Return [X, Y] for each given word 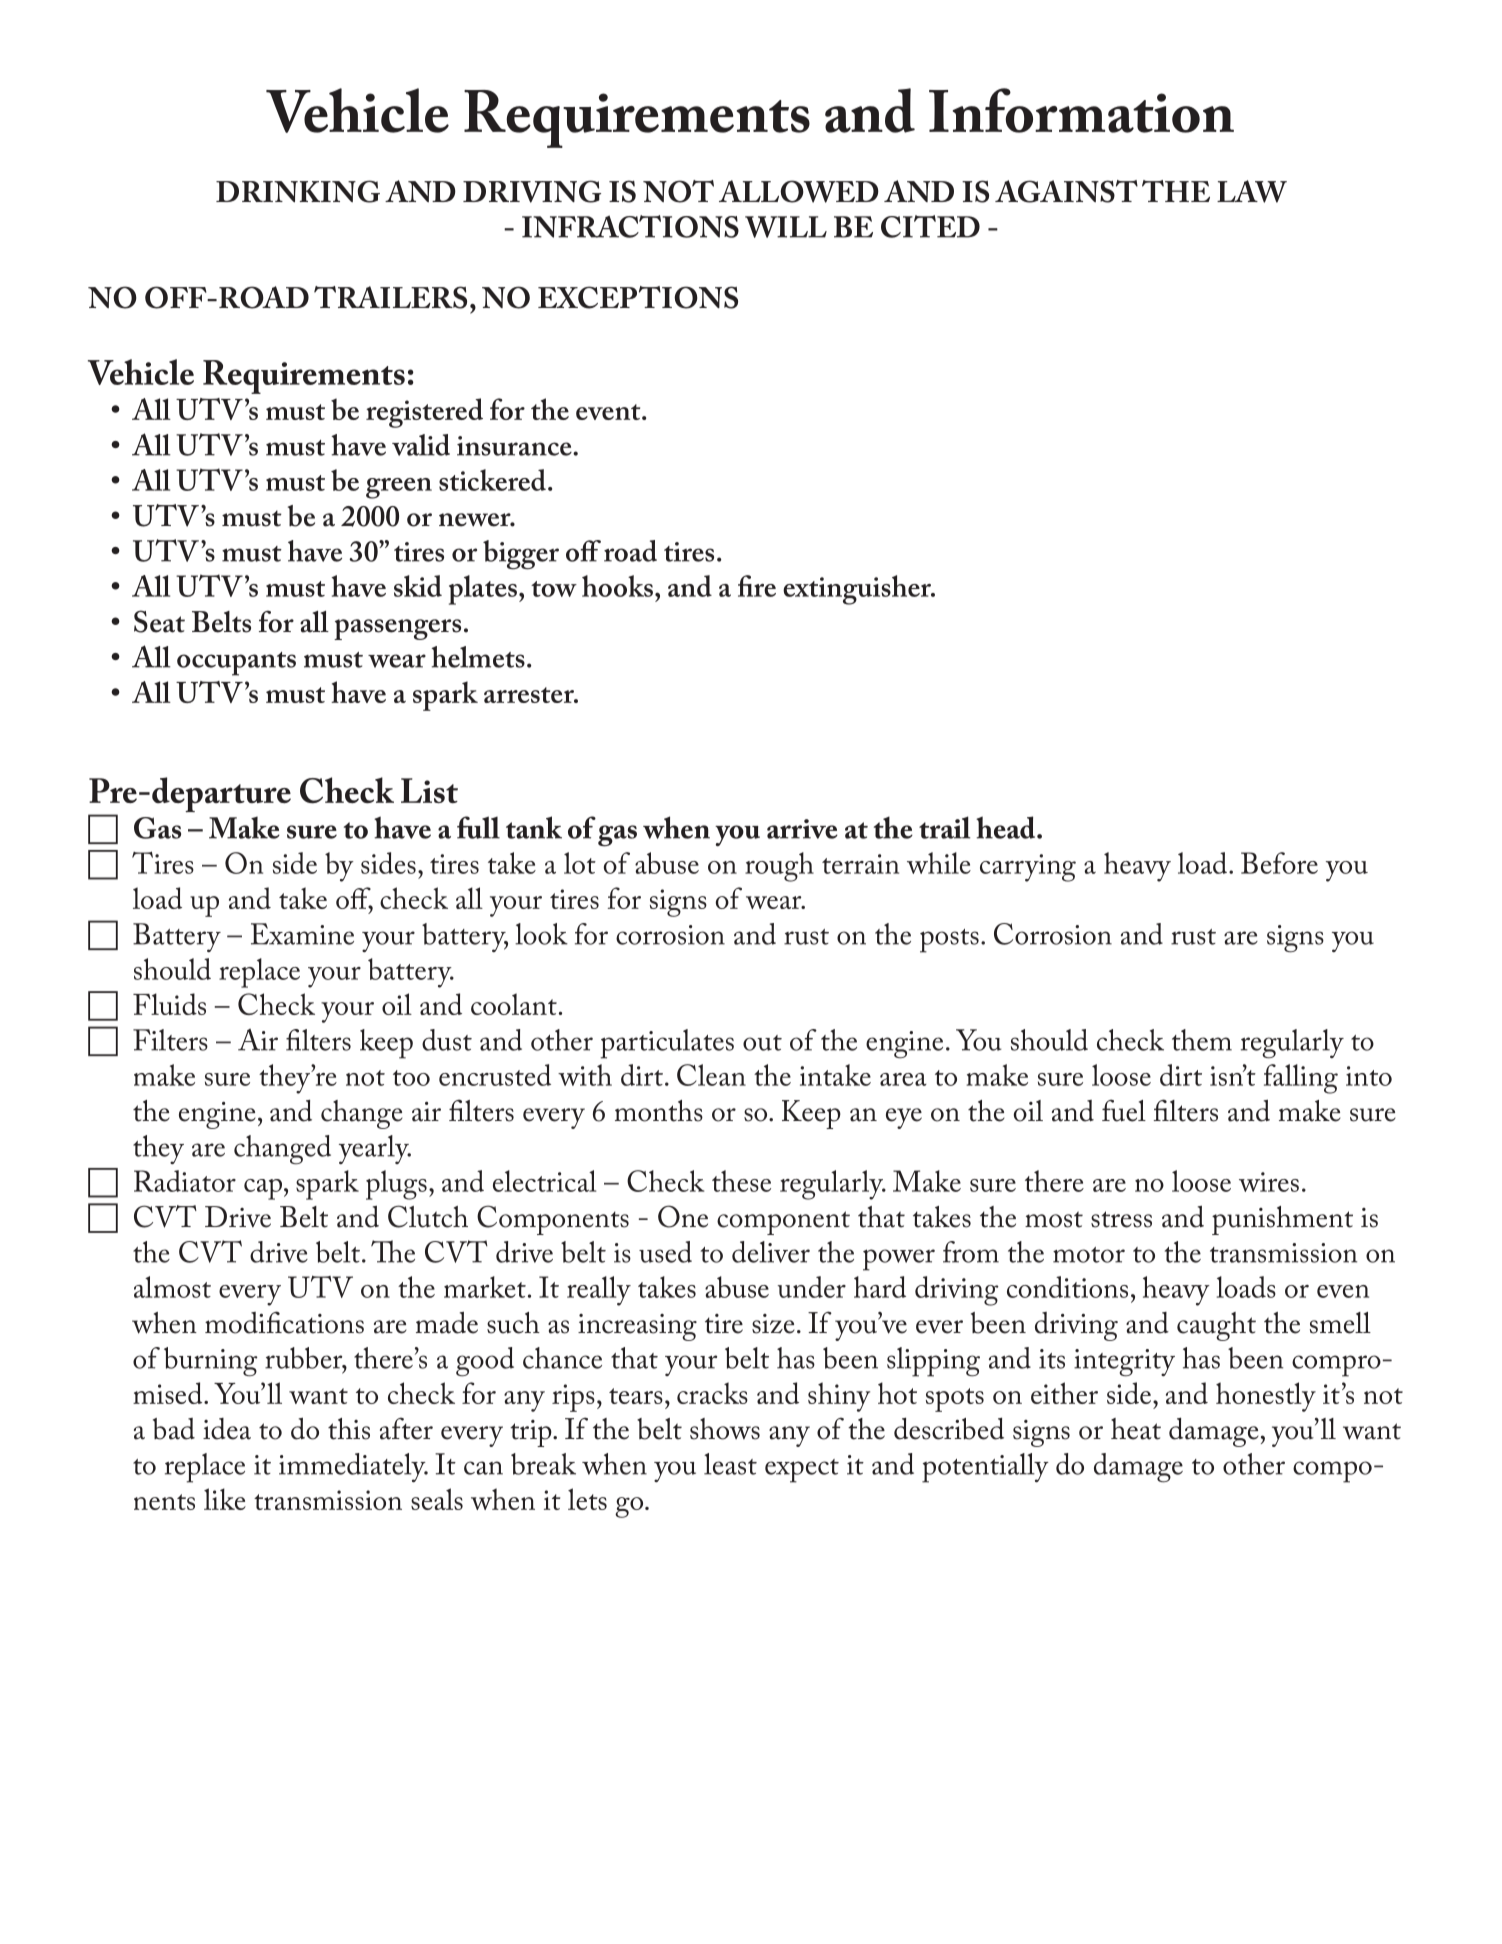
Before [1279, 863]
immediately [353, 1467]
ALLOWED [799, 191]
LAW [1252, 191]
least [730, 1464]
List [429, 790]
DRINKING [298, 191]
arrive [802, 829]
